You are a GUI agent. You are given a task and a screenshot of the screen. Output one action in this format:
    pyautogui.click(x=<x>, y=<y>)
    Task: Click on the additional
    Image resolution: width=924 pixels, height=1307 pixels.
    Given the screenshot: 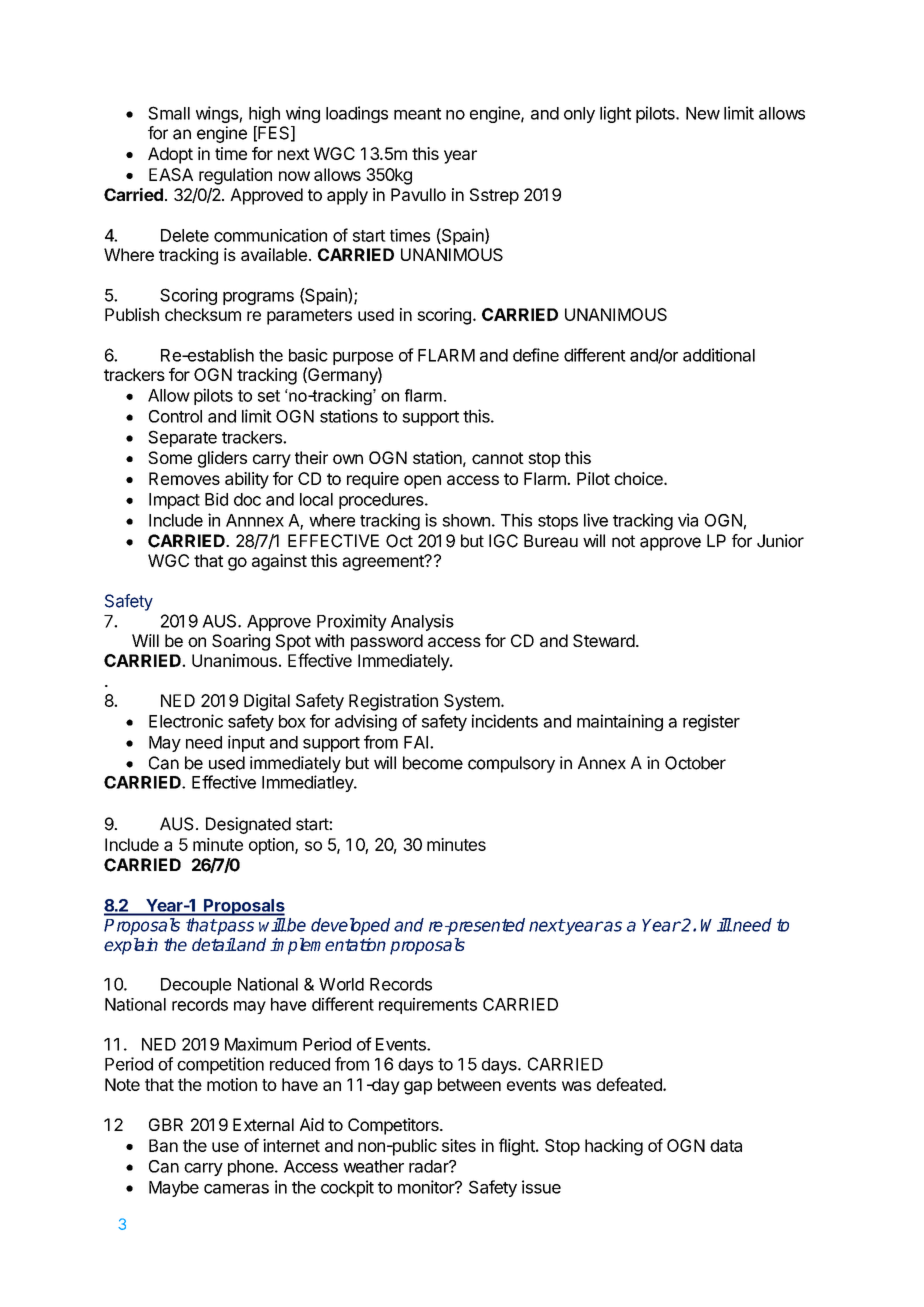 What is the action you would take?
    pyautogui.click(x=719, y=355)
